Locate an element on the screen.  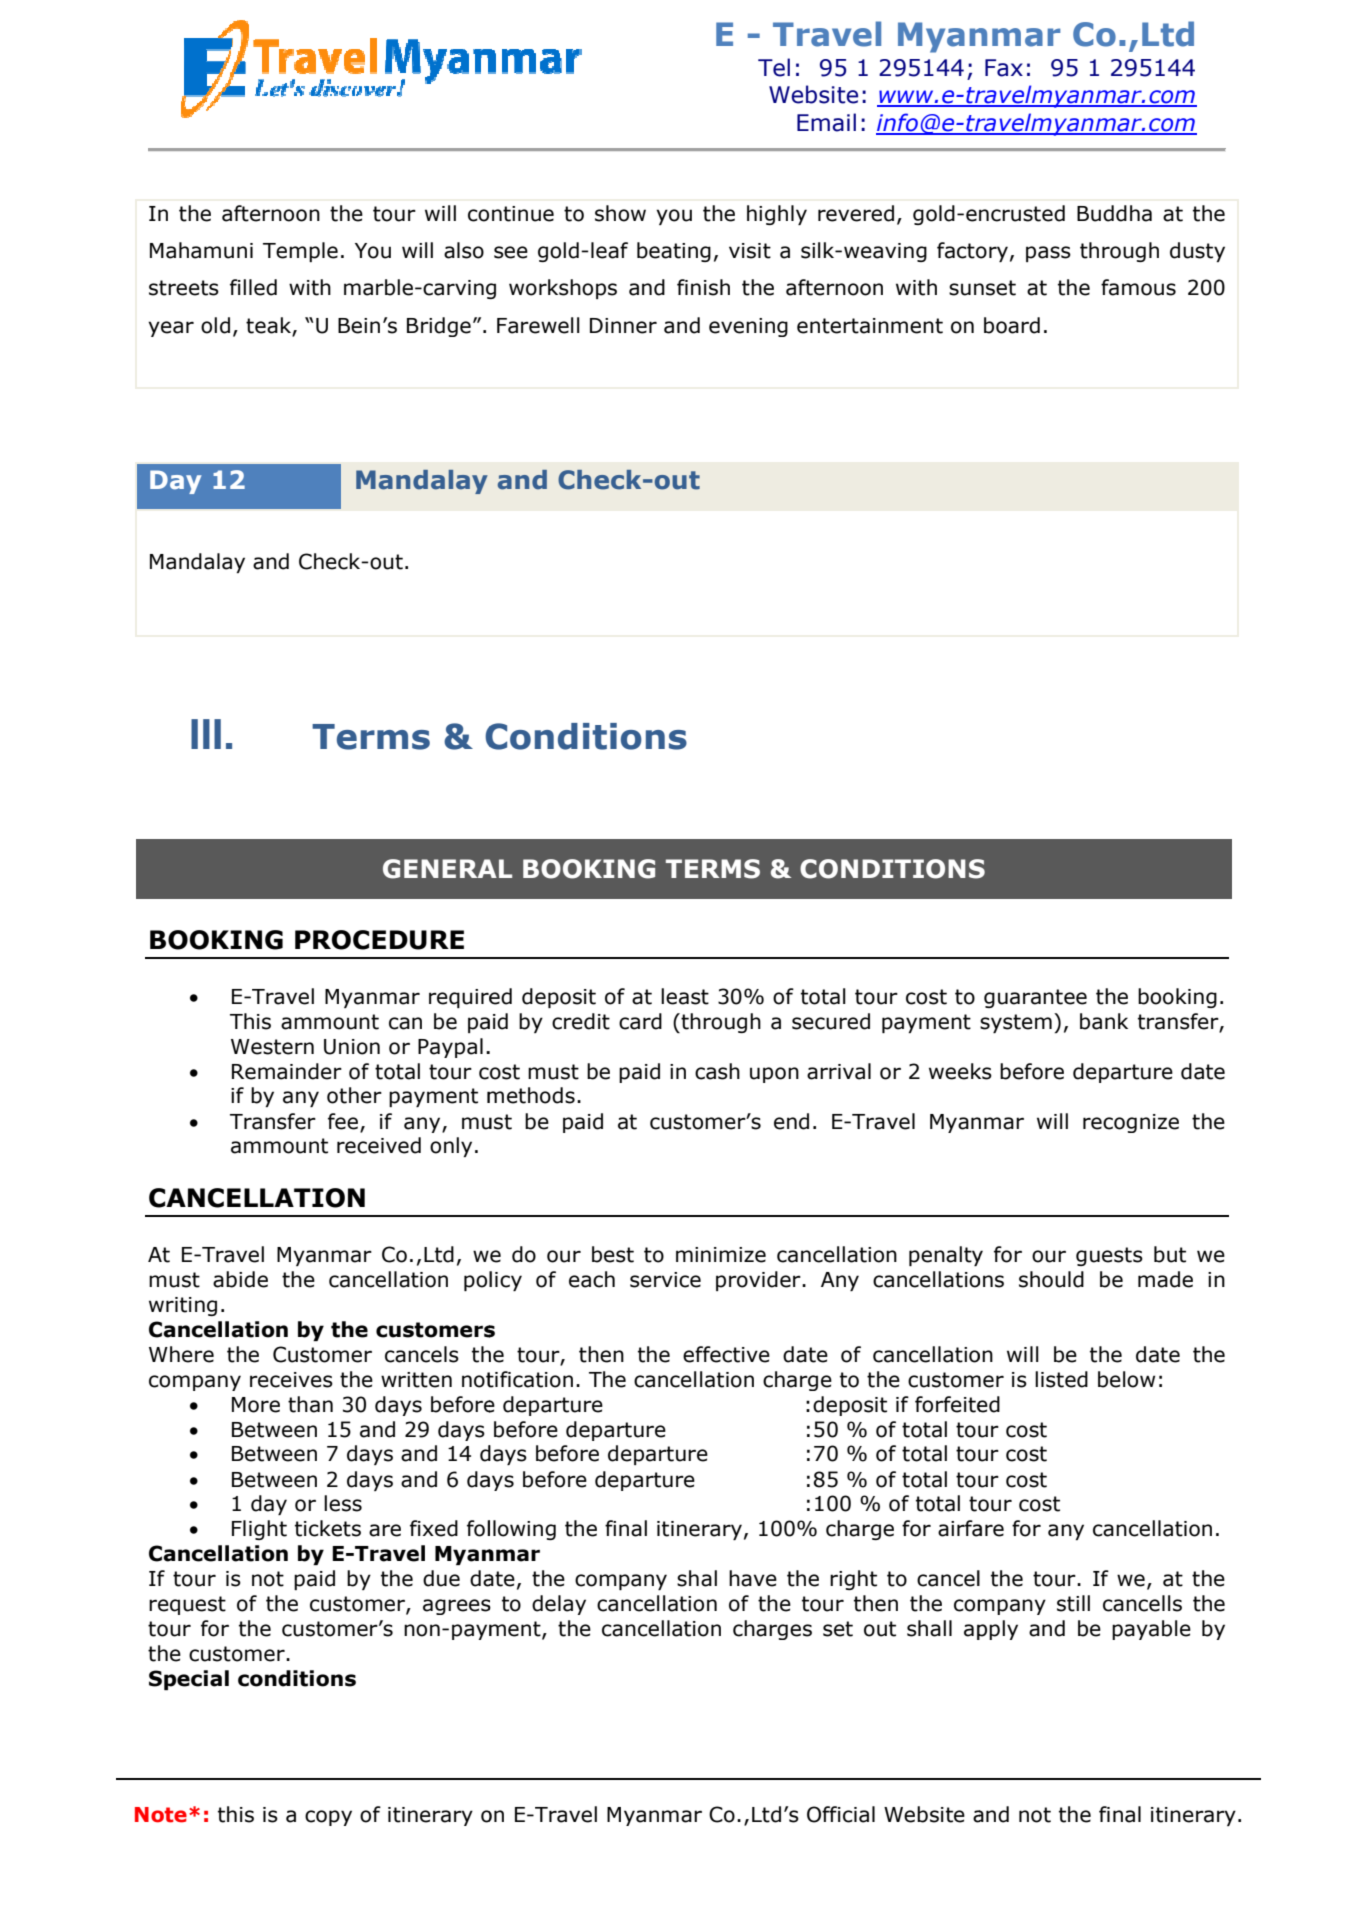
Special is located at coordinates (189, 1680).
